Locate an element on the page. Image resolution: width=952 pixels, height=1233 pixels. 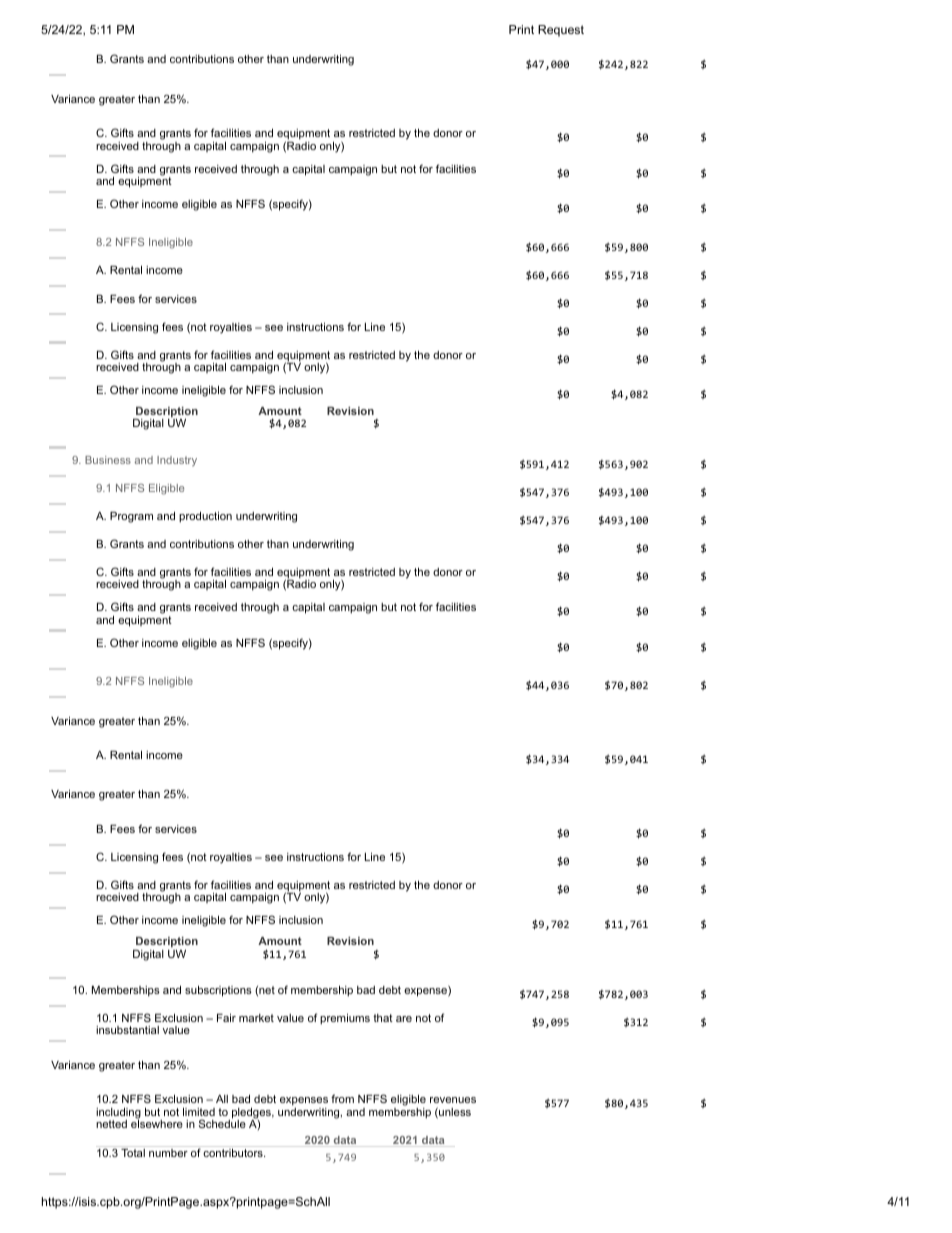
Business is located at coordinates (108, 460).
